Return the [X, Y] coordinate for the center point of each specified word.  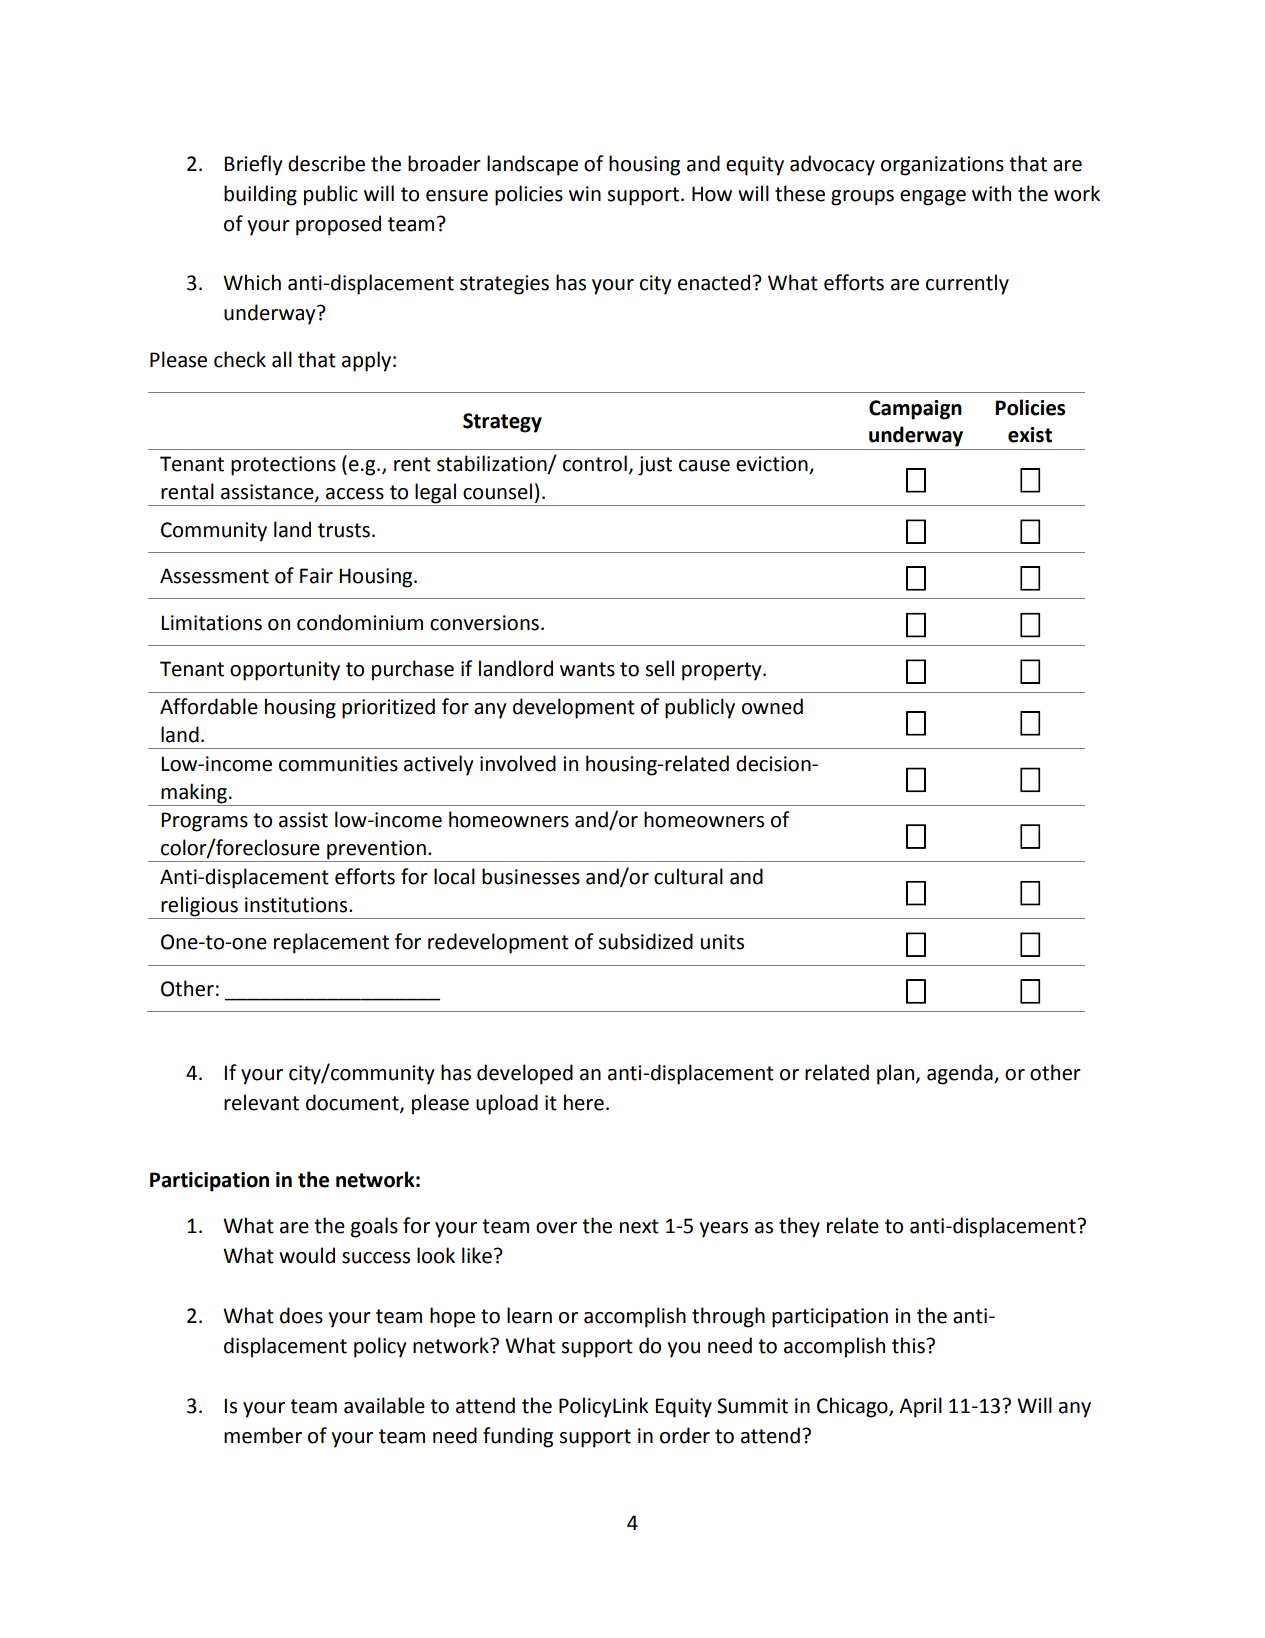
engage [933, 198]
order [685, 1435]
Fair [316, 576]
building [260, 195]
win [585, 193]
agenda [961, 1074]
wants [587, 669]
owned [772, 706]
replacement [331, 943]
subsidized [646, 941]
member [263, 1435]
